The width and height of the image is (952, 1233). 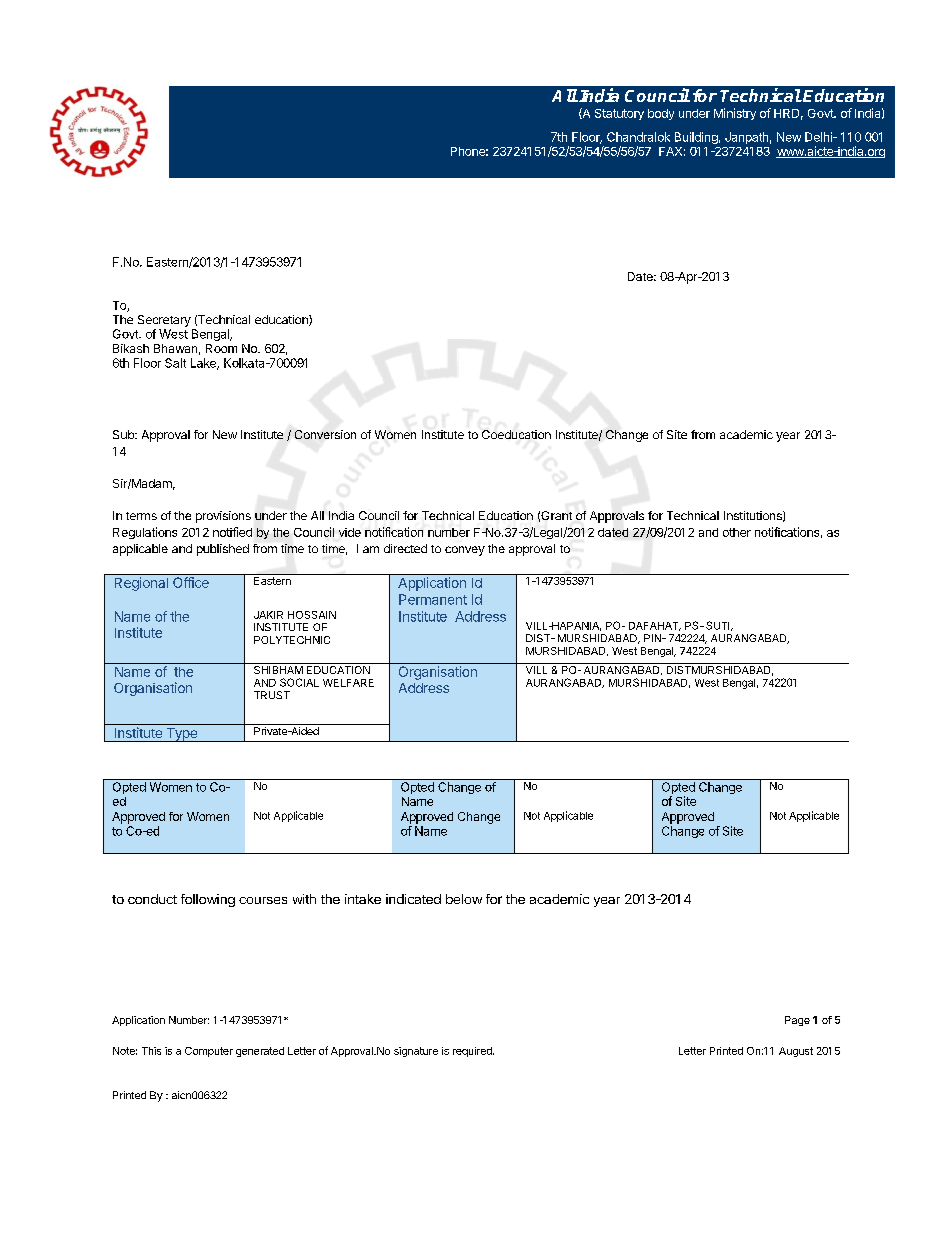 I want to click on Type, so click(x=181, y=735).
